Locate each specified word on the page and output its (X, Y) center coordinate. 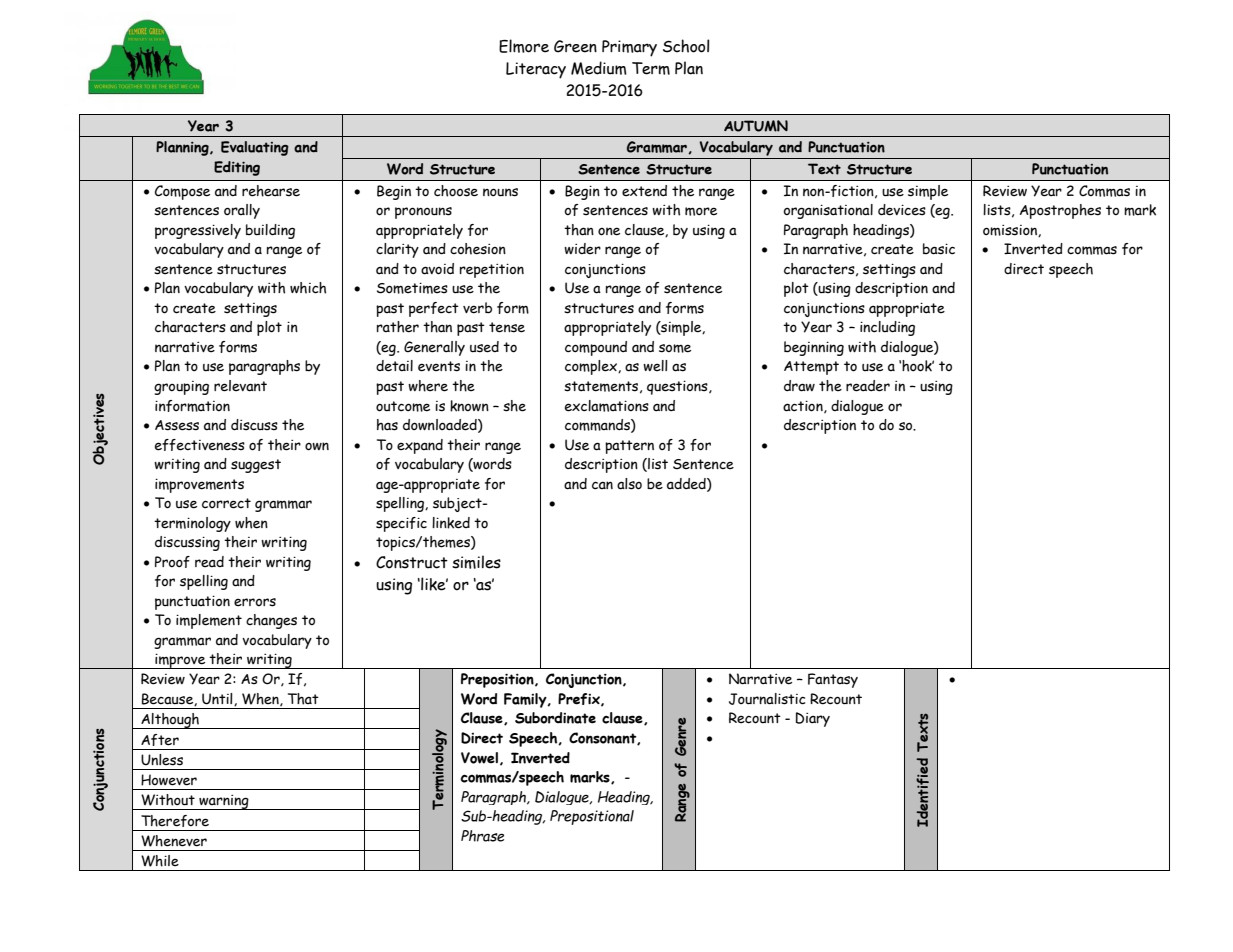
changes (271, 621)
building (270, 231)
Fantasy (833, 680)
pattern (629, 447)
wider (582, 249)
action (804, 406)
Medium (599, 68)
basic (939, 249)
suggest (256, 466)
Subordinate (555, 718)
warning (224, 802)
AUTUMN (756, 126)
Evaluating (255, 148)
